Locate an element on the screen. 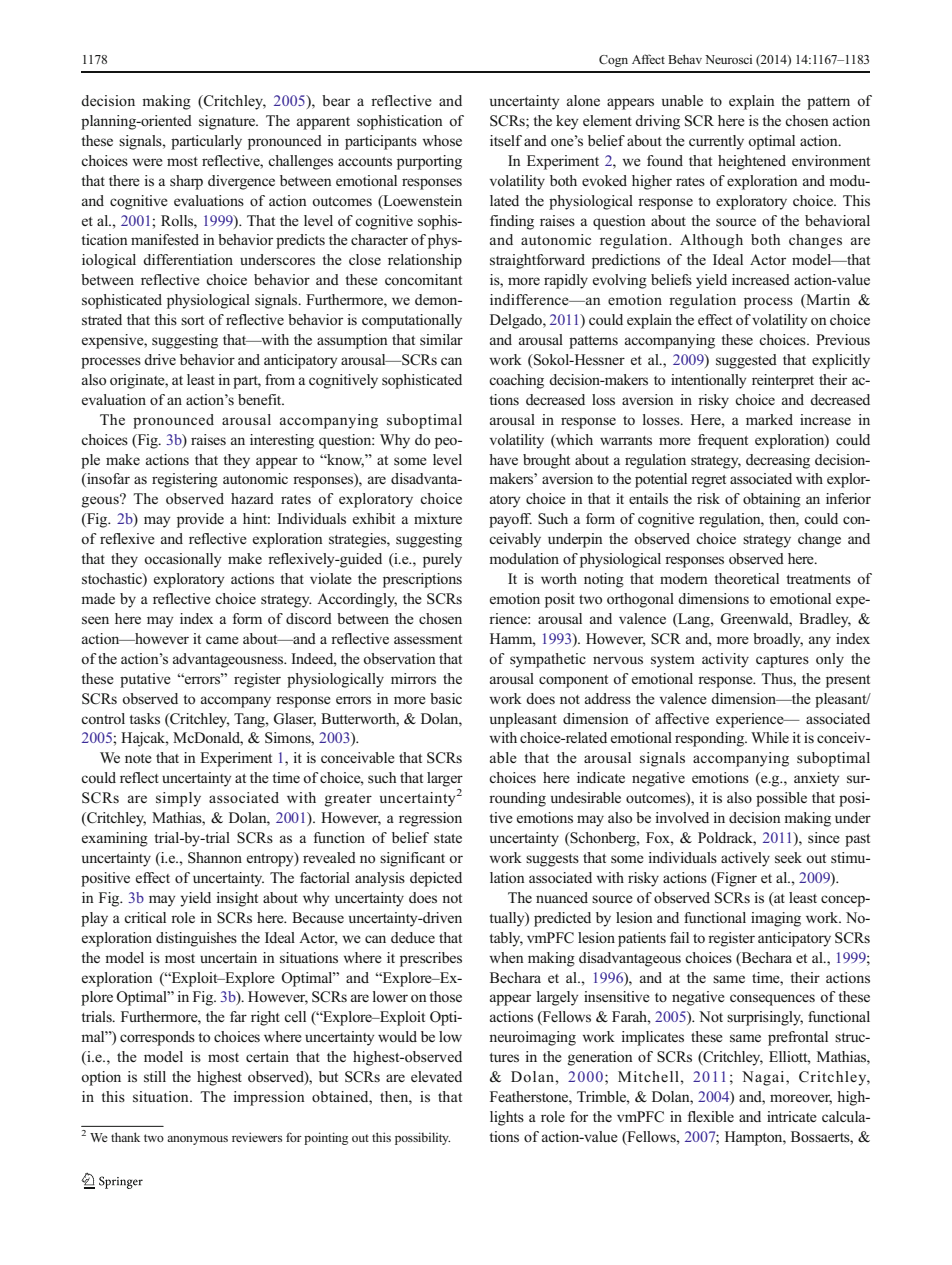 The width and height of the screenshot is (952, 1265). Neurosci is located at coordinates (728, 59).
